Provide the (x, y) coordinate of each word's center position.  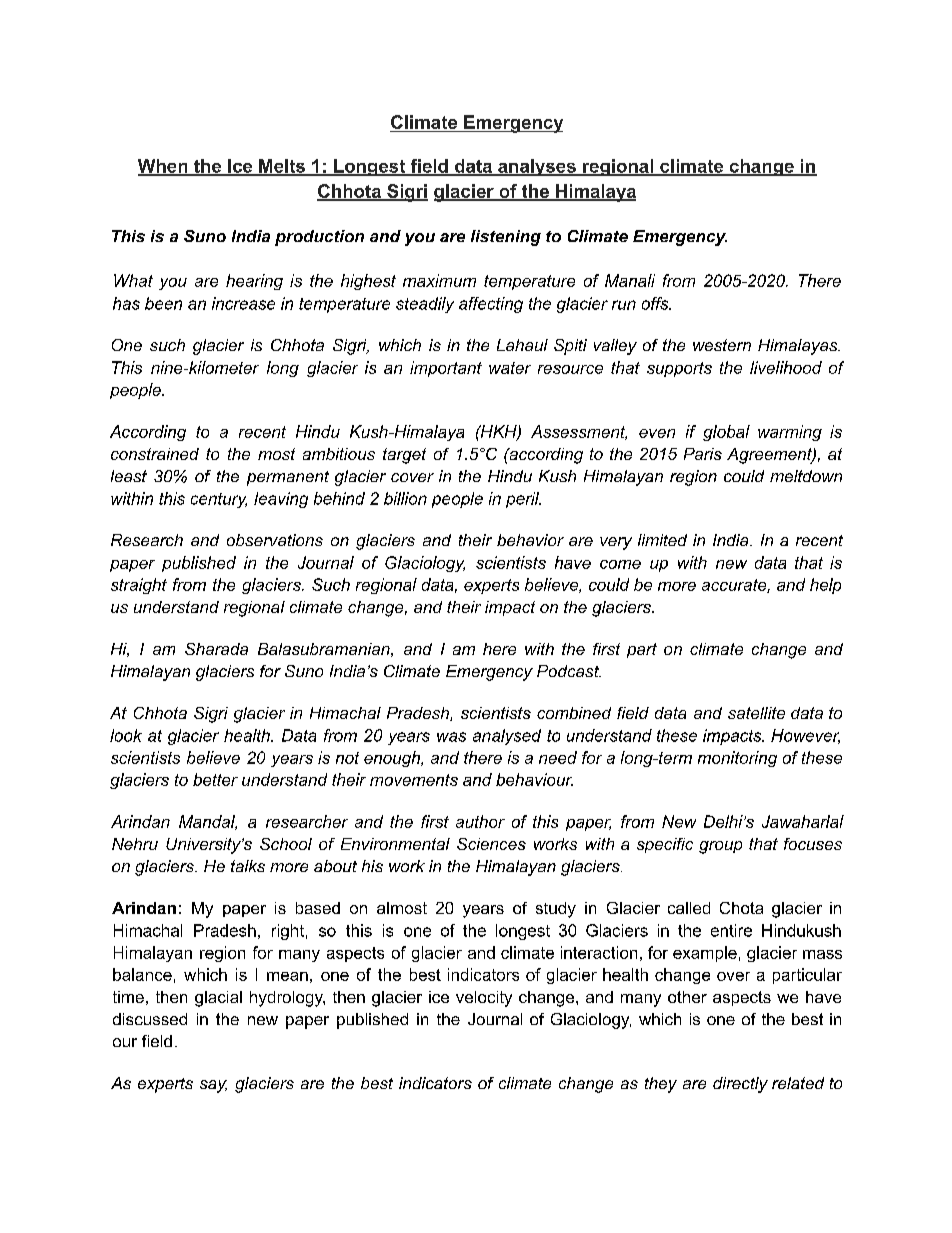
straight (139, 586)
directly (740, 1085)
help (825, 586)
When (164, 167)
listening (506, 238)
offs (656, 303)
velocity (484, 999)
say (213, 1086)
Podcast (569, 671)
